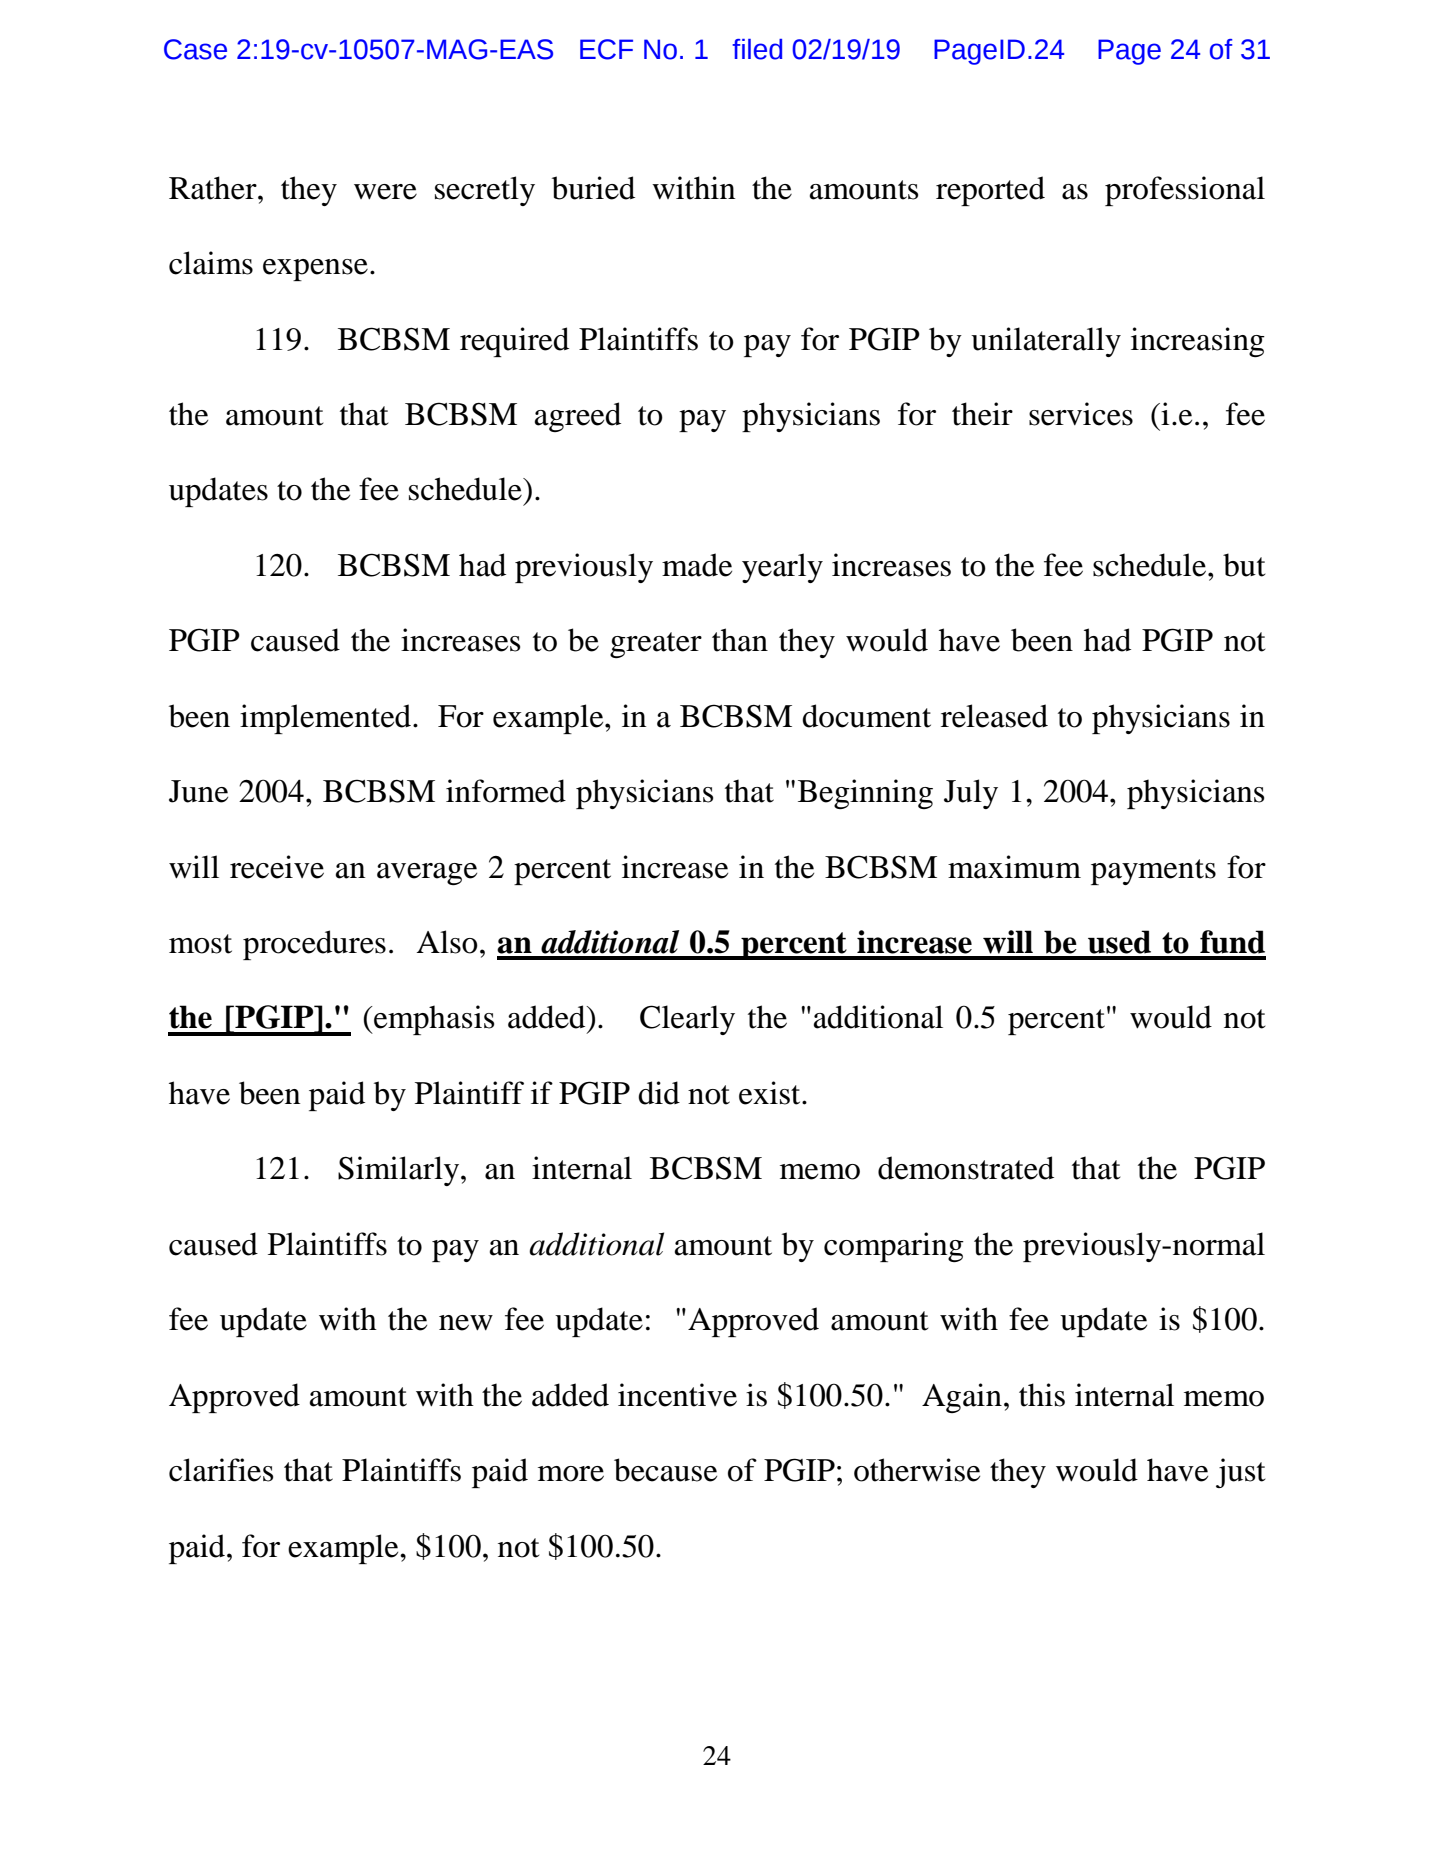 The image size is (1434, 1856). Describe the element at coordinates (221, 1470) in the image. I see `clarifies` at that location.
